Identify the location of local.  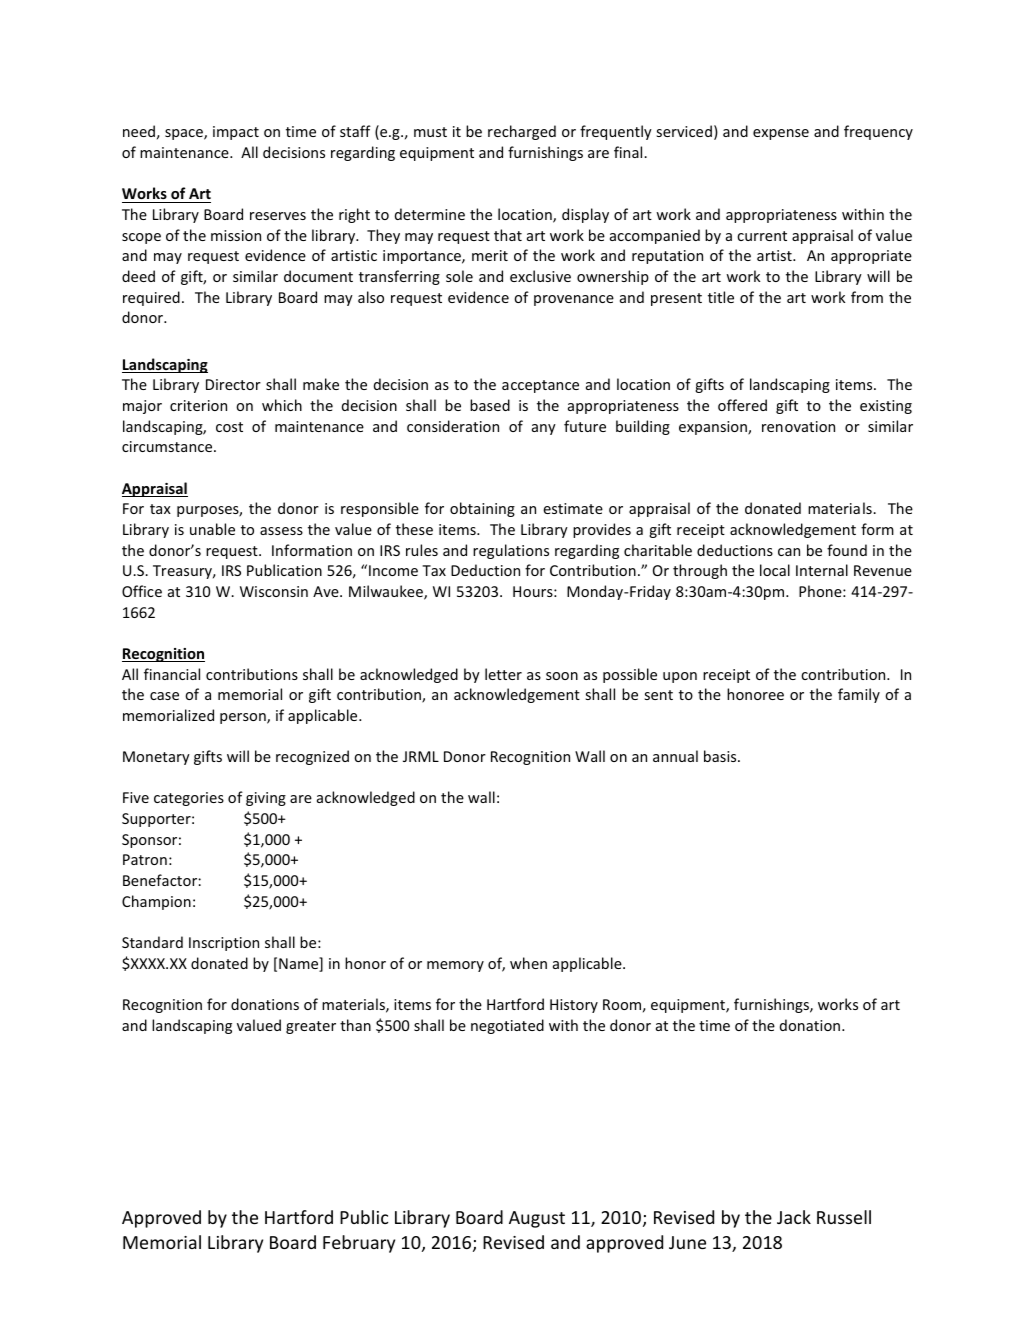
(775, 570).
